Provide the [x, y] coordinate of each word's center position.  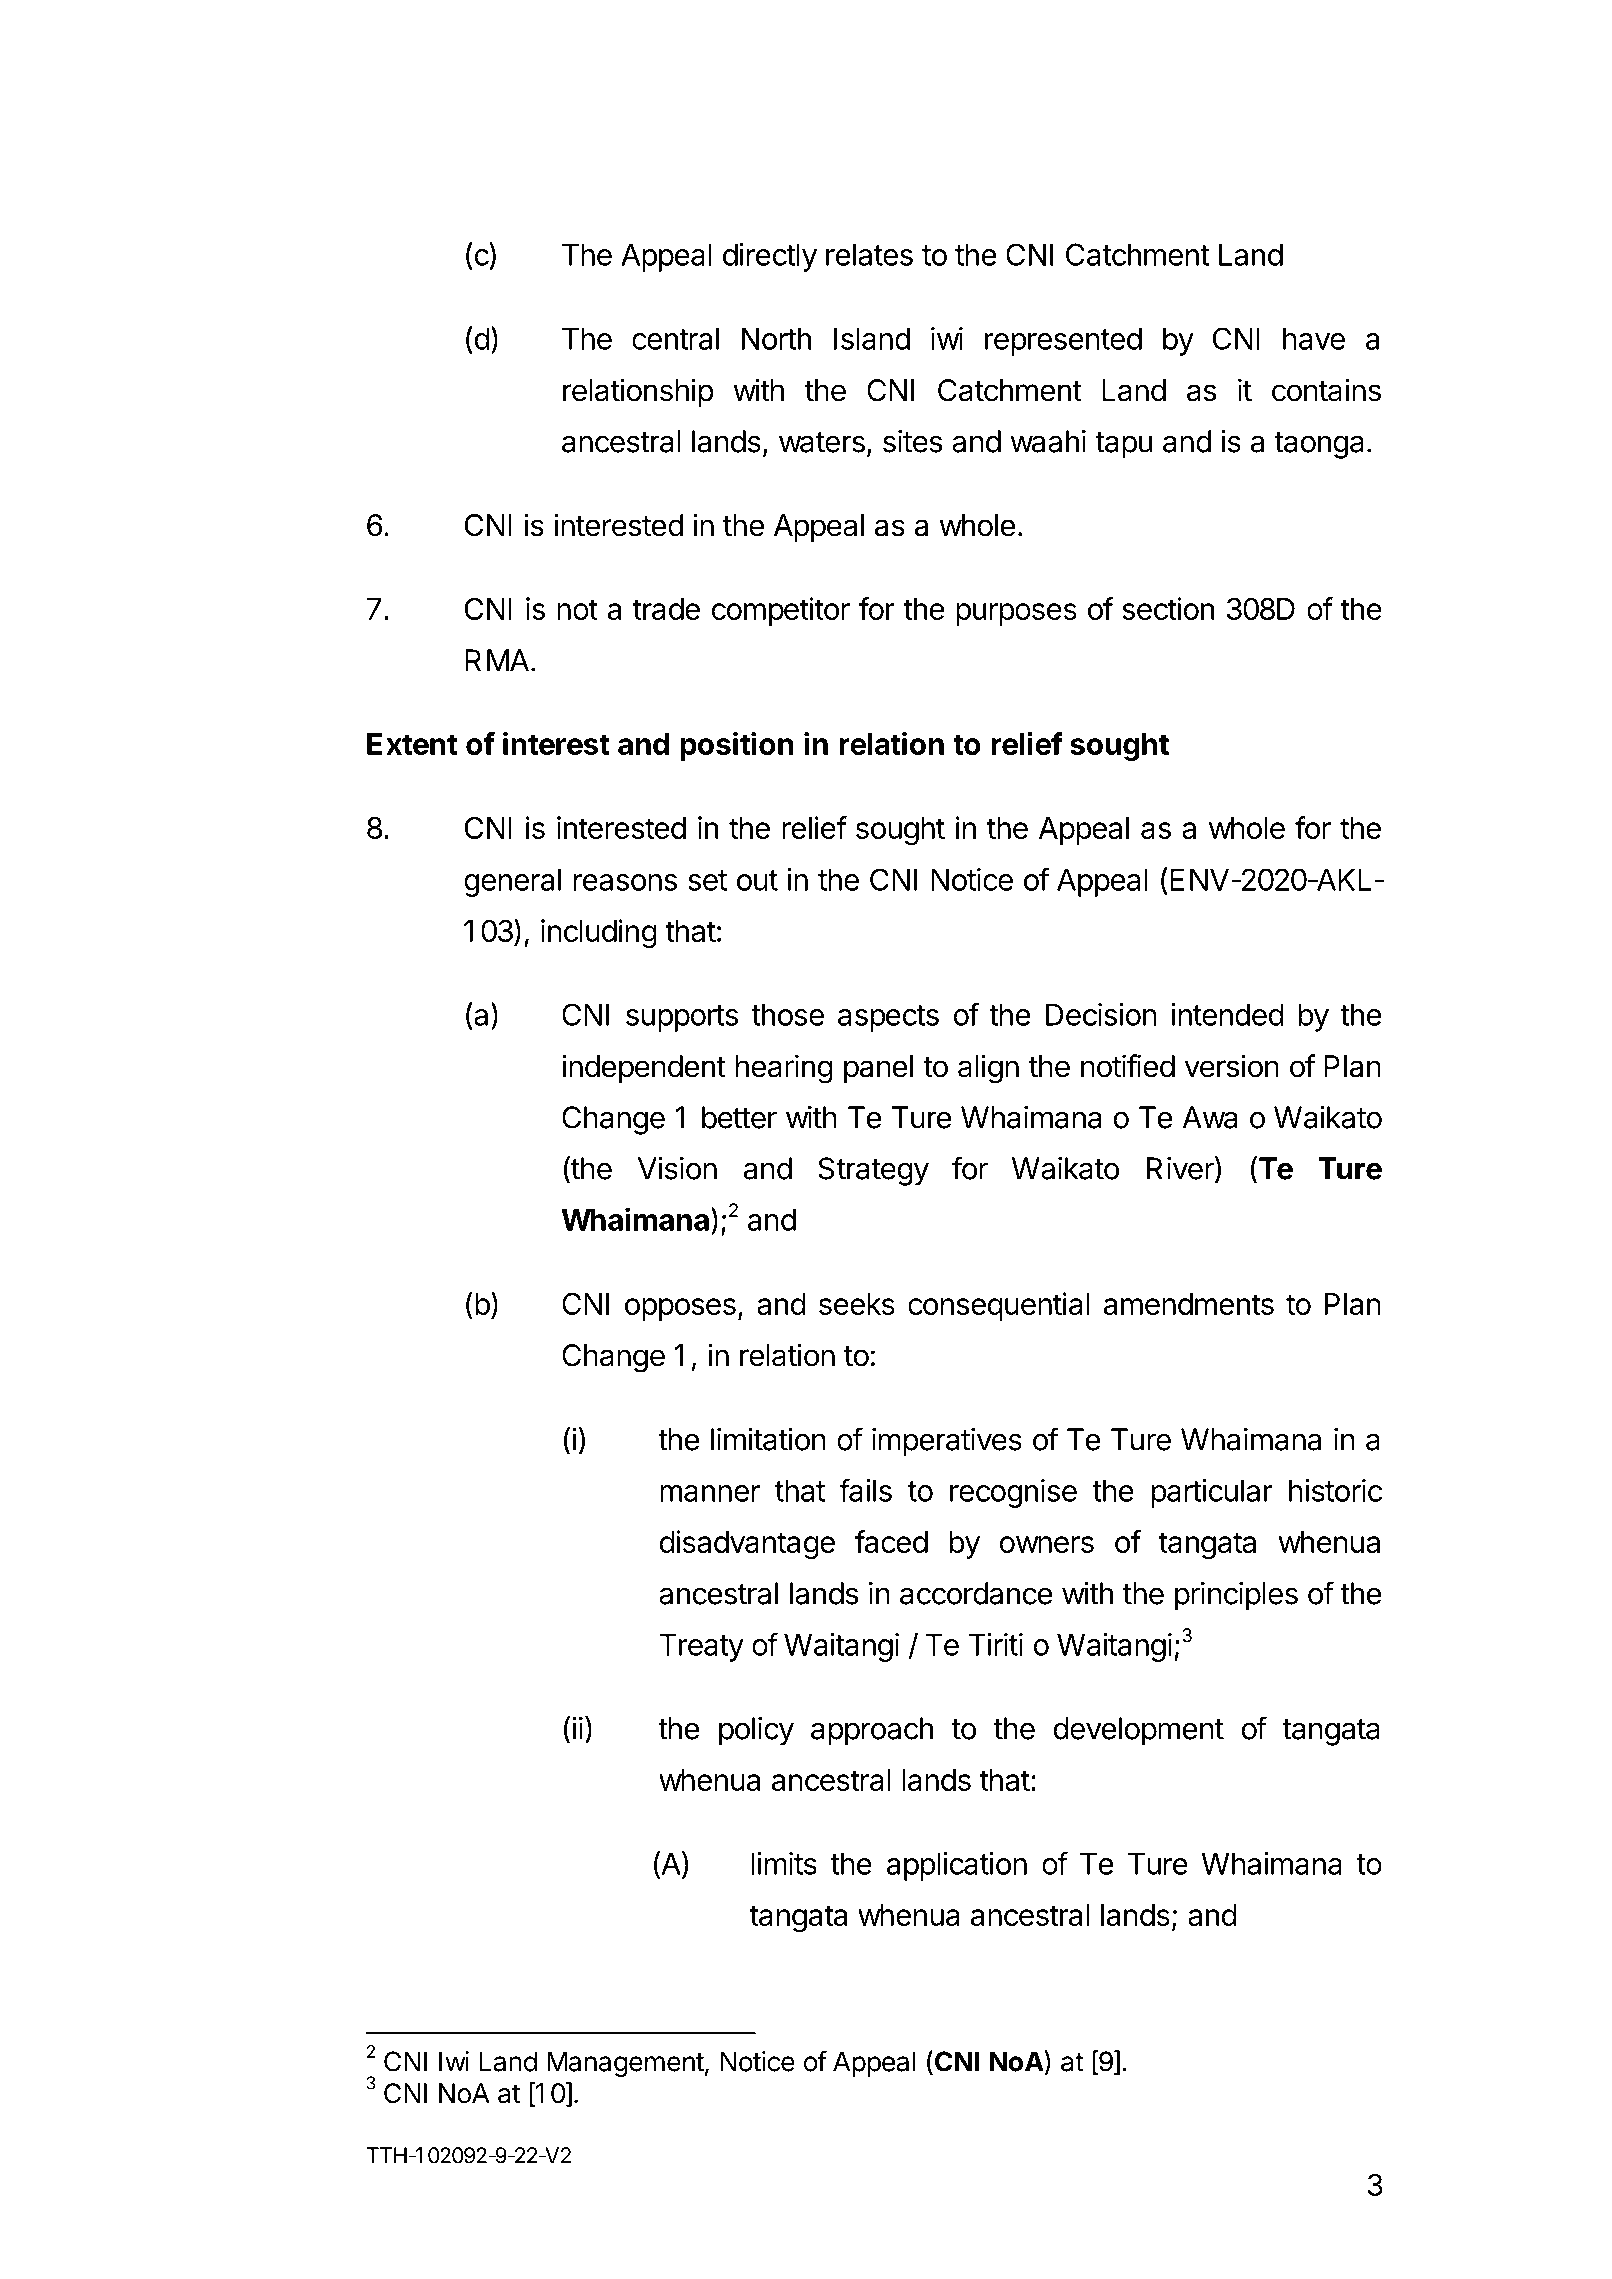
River [1181, 1169]
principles [1236, 1596]
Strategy [873, 1171]
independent [644, 1068]
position [737, 746]
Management [625, 2064]
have [1314, 338]
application [957, 1866]
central [675, 338]
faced [891, 1541]
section [1168, 608]
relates [869, 254]
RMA [497, 660]
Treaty [701, 1647]
